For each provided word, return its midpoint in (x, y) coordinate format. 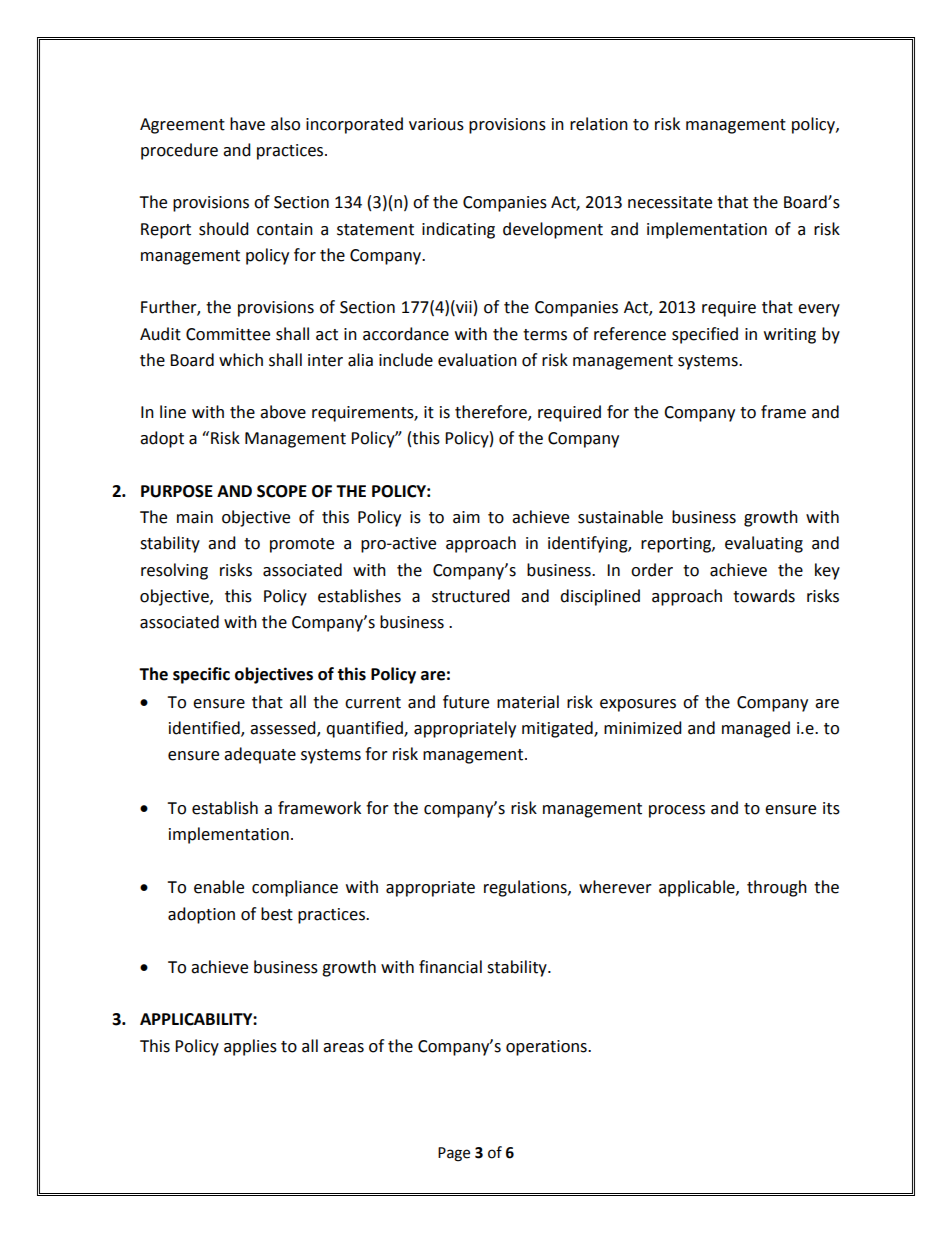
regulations (526, 888)
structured (471, 596)
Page (454, 1154)
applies (250, 1047)
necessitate (670, 202)
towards (764, 596)
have (247, 124)
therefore (492, 413)
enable (219, 887)
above (283, 412)
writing (790, 336)
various (436, 124)
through (777, 888)
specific (201, 675)
